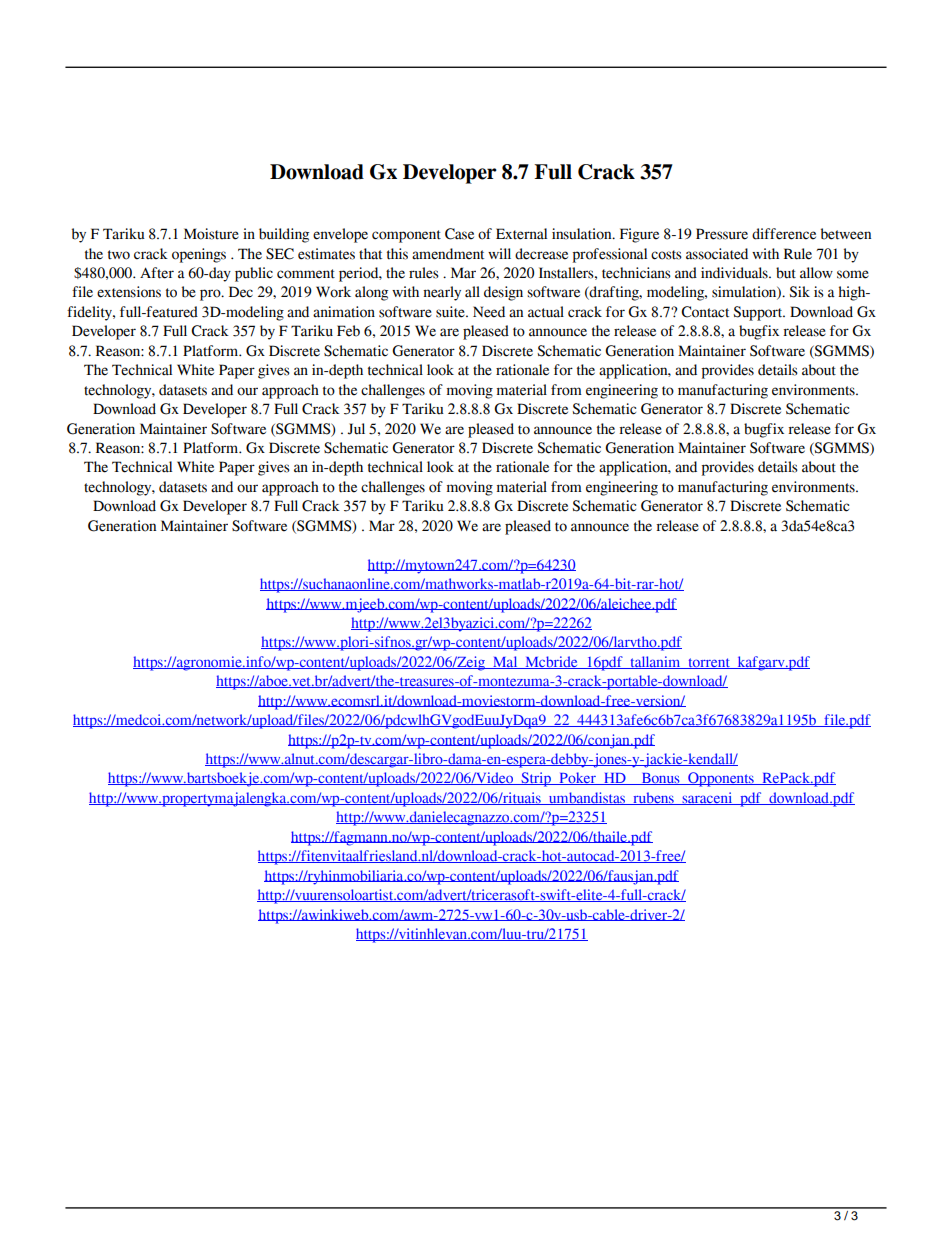  I want to click on Contact, so click(705, 312).
